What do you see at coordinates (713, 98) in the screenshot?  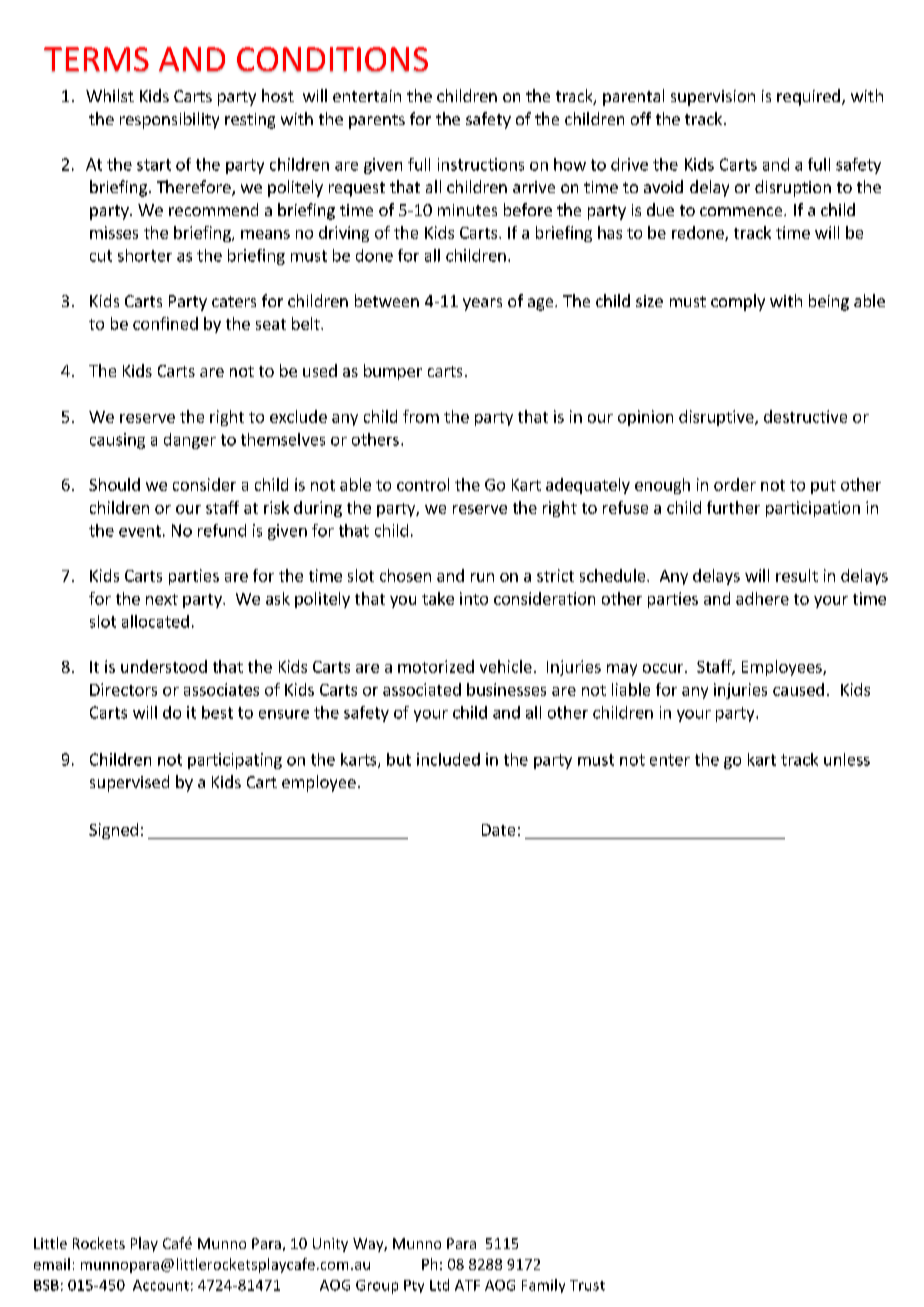 I see `supervision` at bounding box center [713, 98].
